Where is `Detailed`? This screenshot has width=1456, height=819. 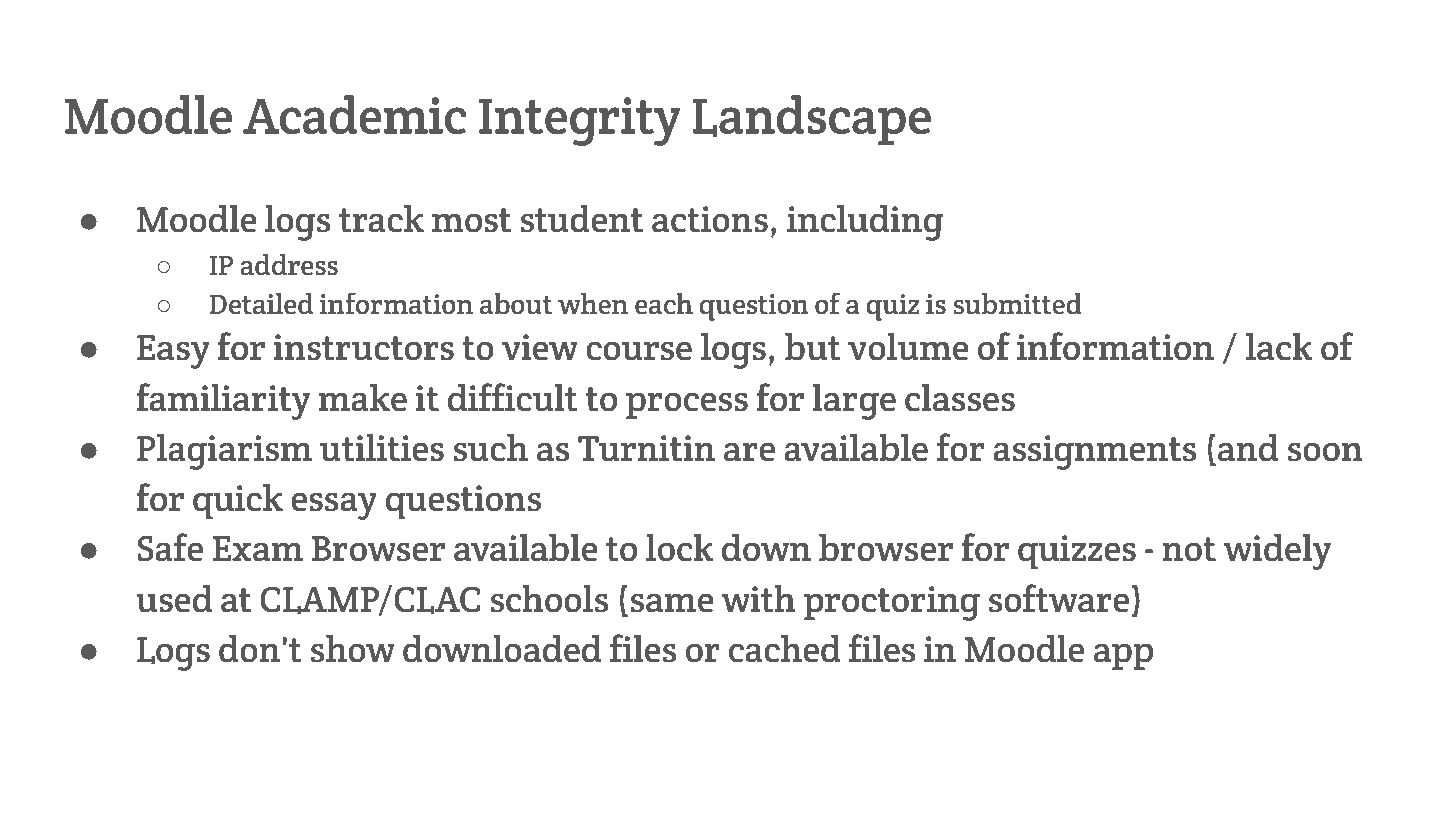
Detailed is located at coordinates (261, 304).
